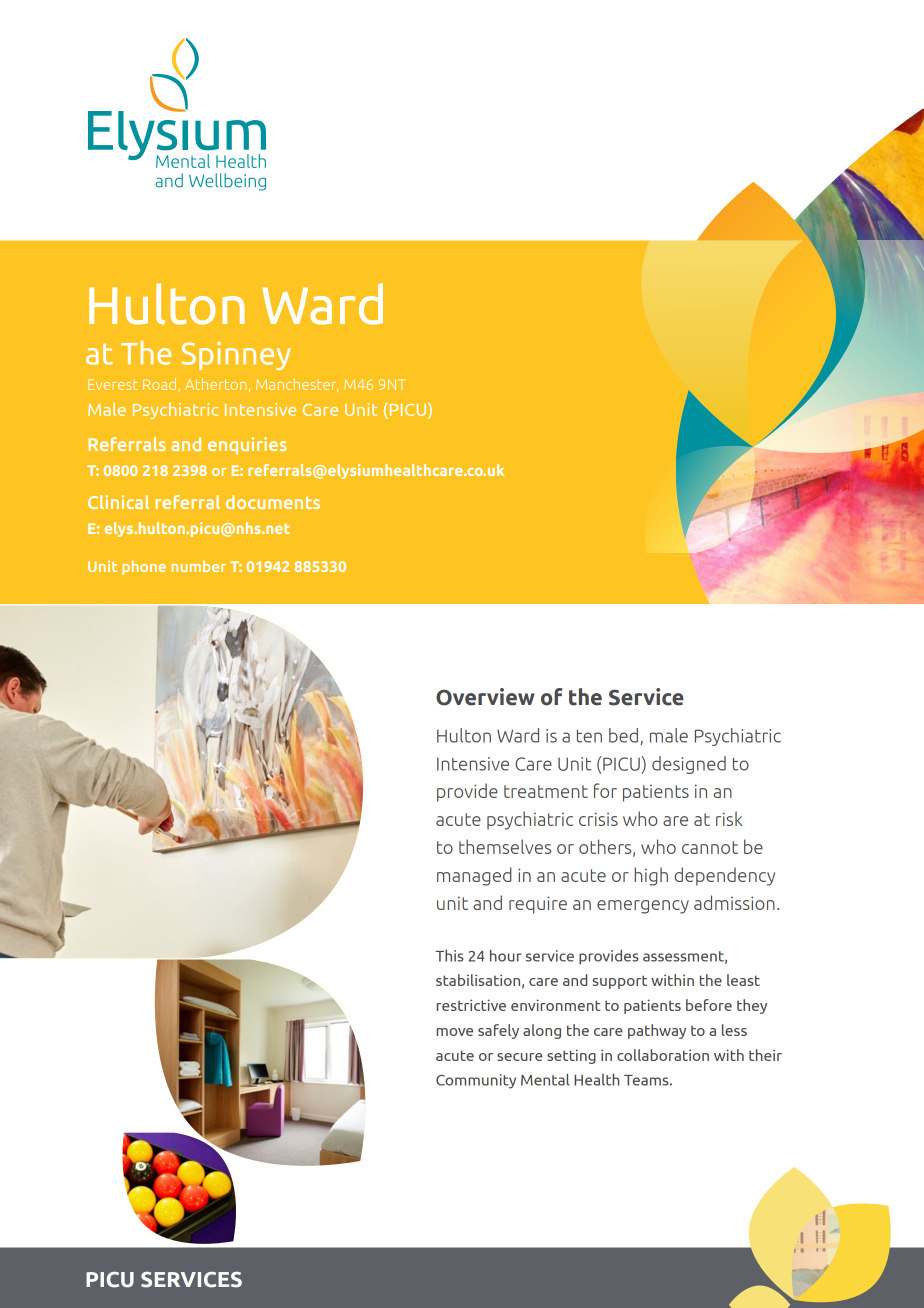 The height and width of the document is (1308, 924). Describe the element at coordinates (247, 445) in the document. I see `enquiries` at that location.
